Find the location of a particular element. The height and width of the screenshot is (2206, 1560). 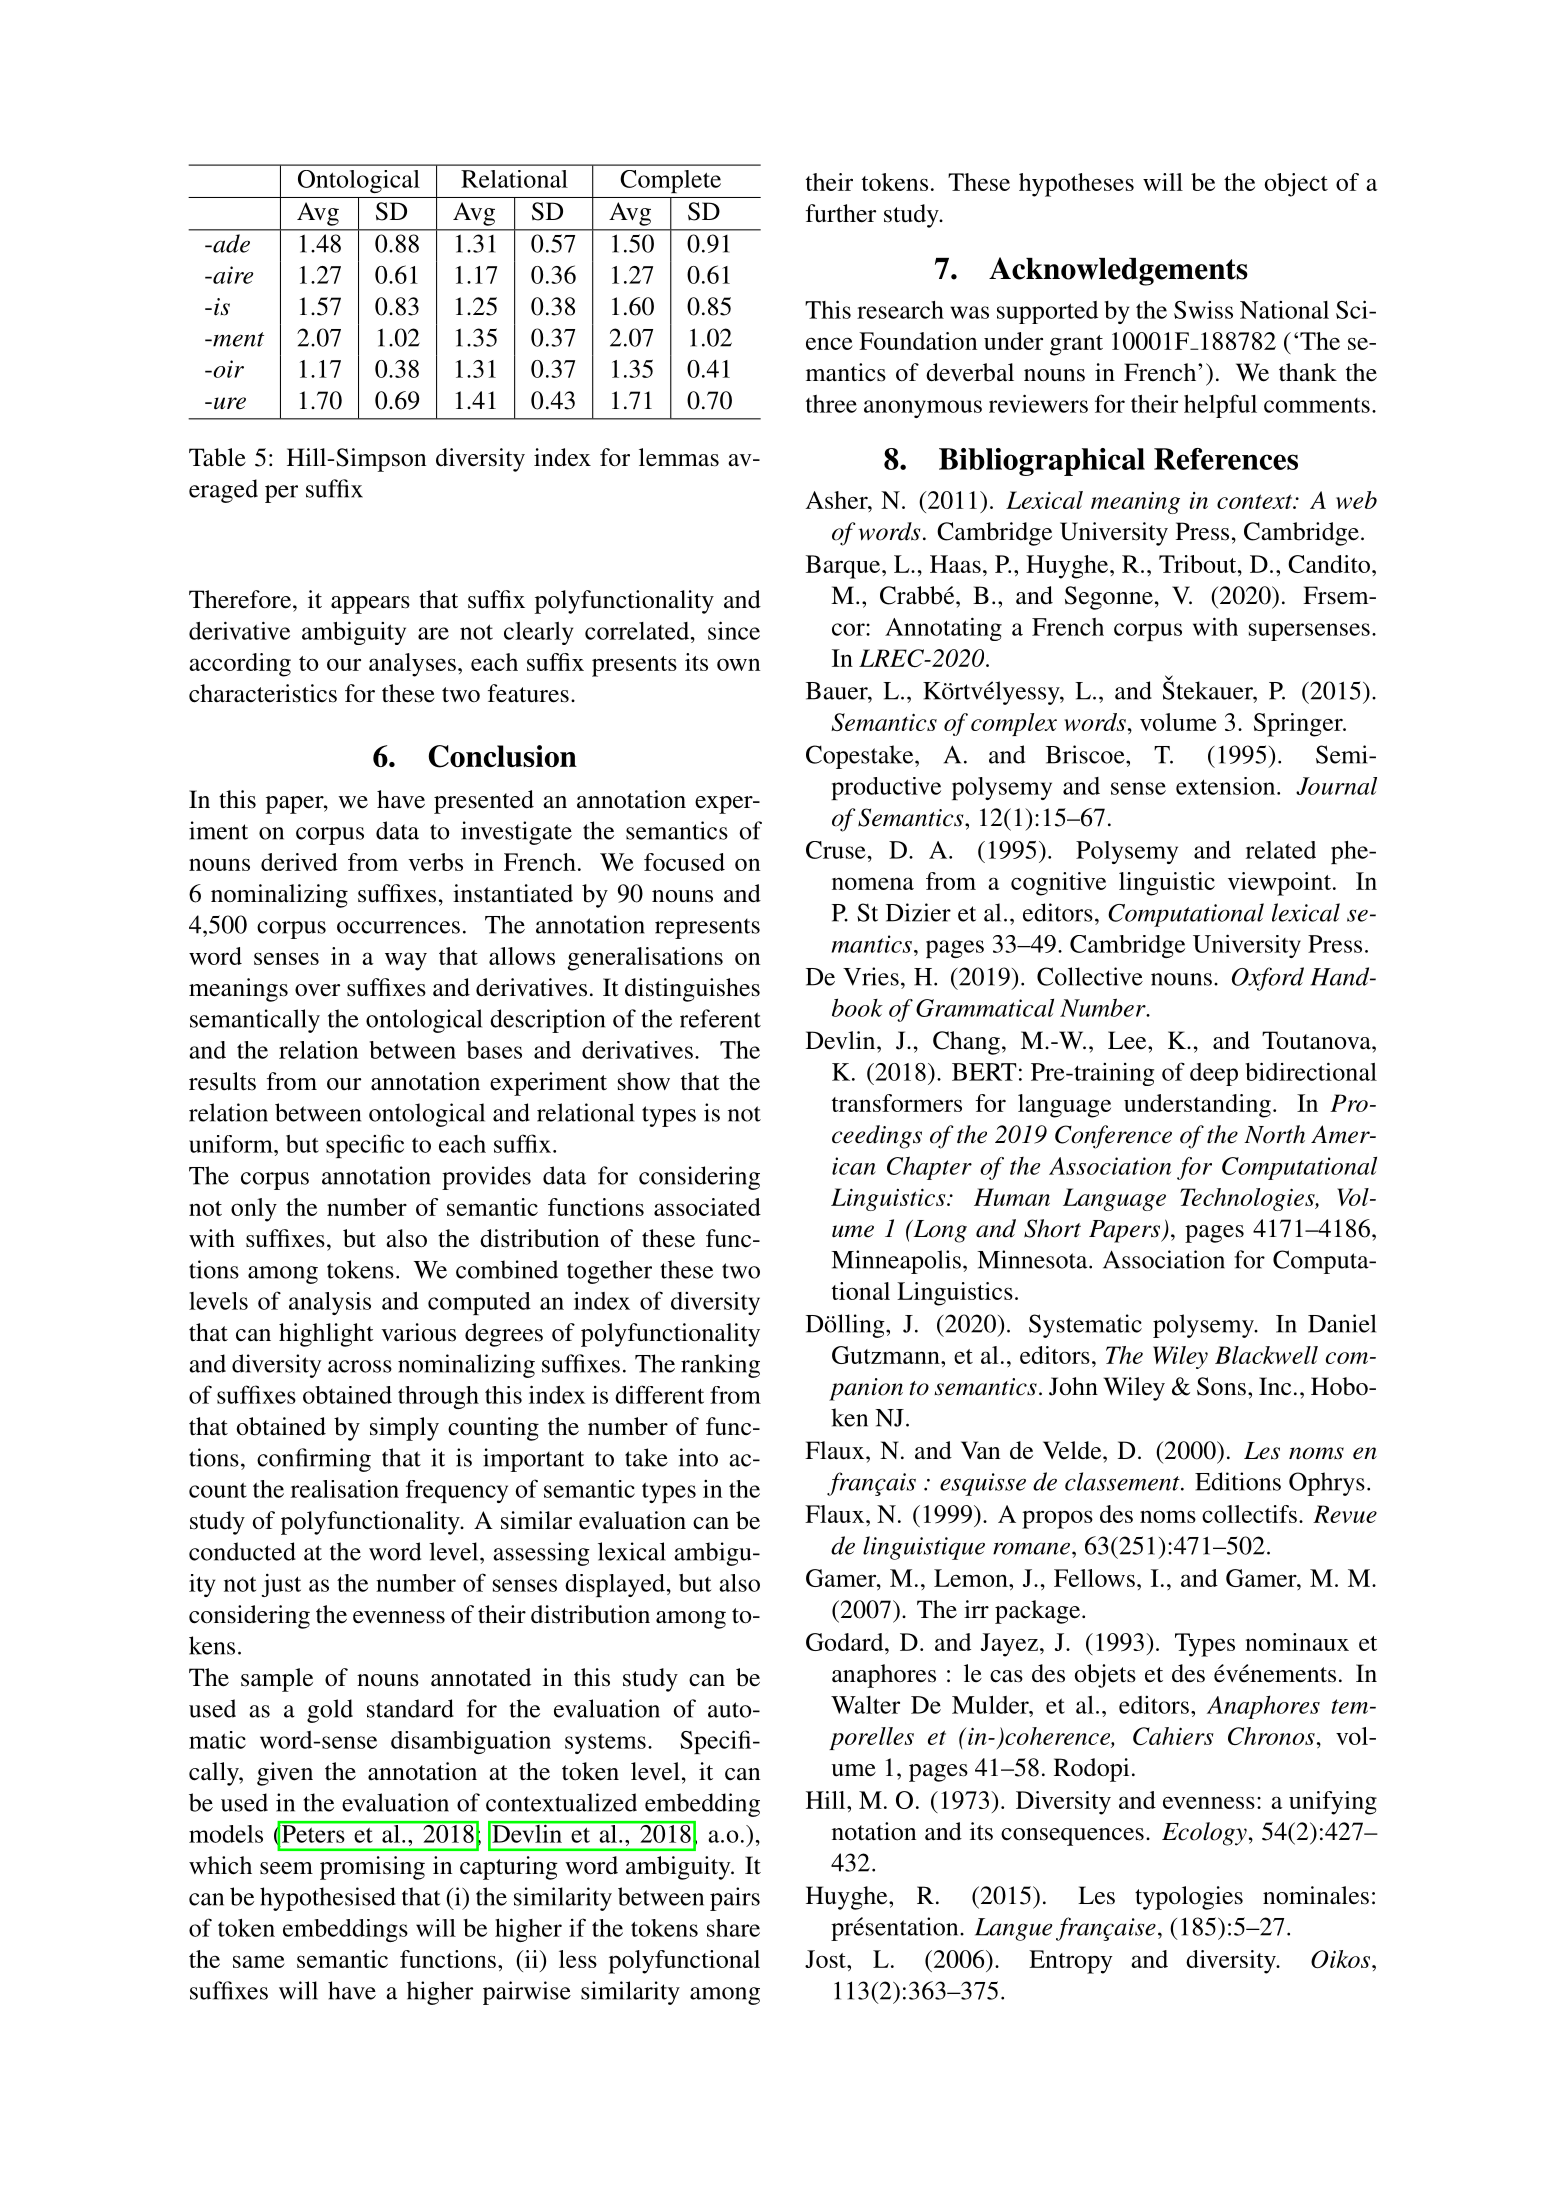

Fellows is located at coordinates (1094, 1578).
